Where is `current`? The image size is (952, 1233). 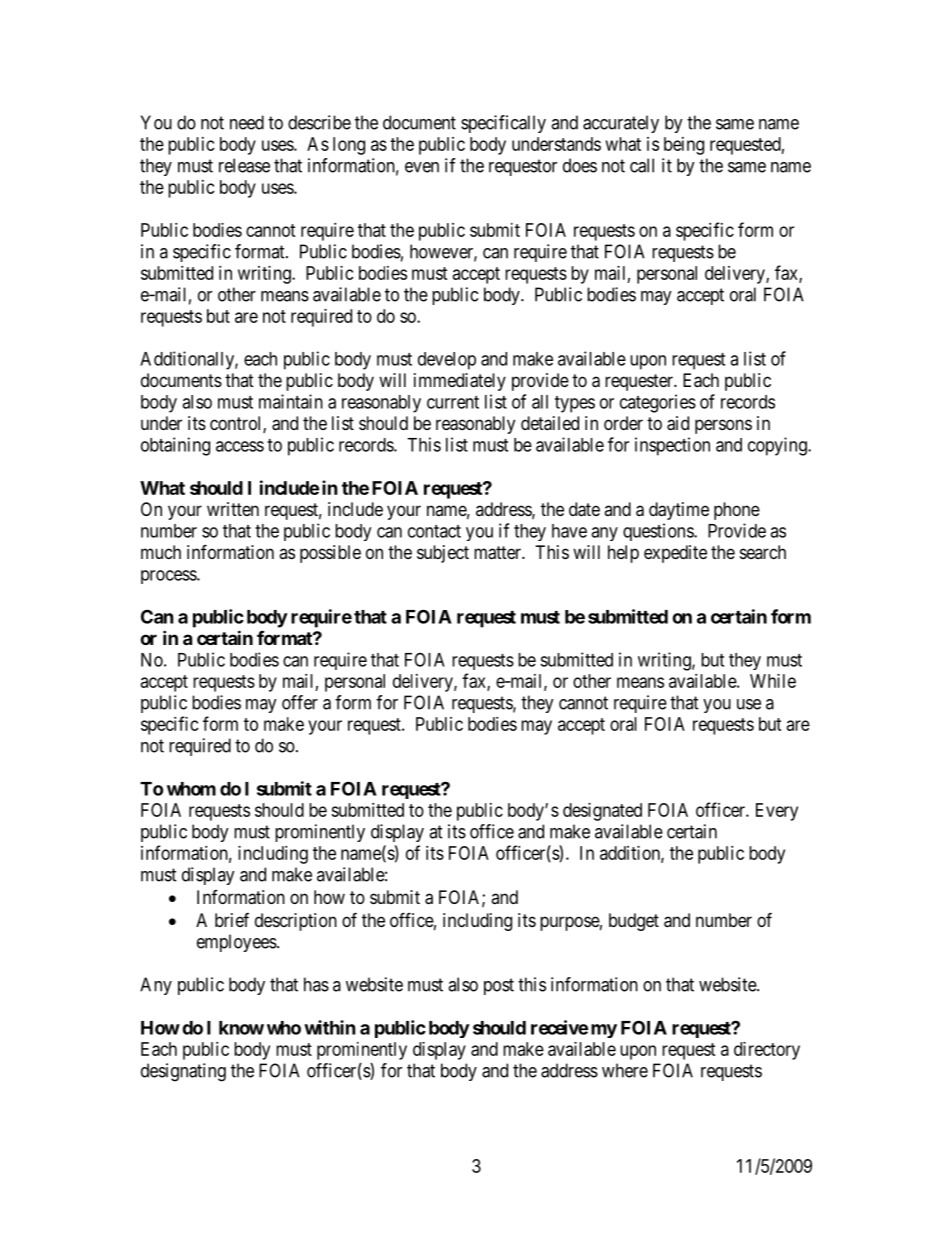 current is located at coordinates (453, 402).
